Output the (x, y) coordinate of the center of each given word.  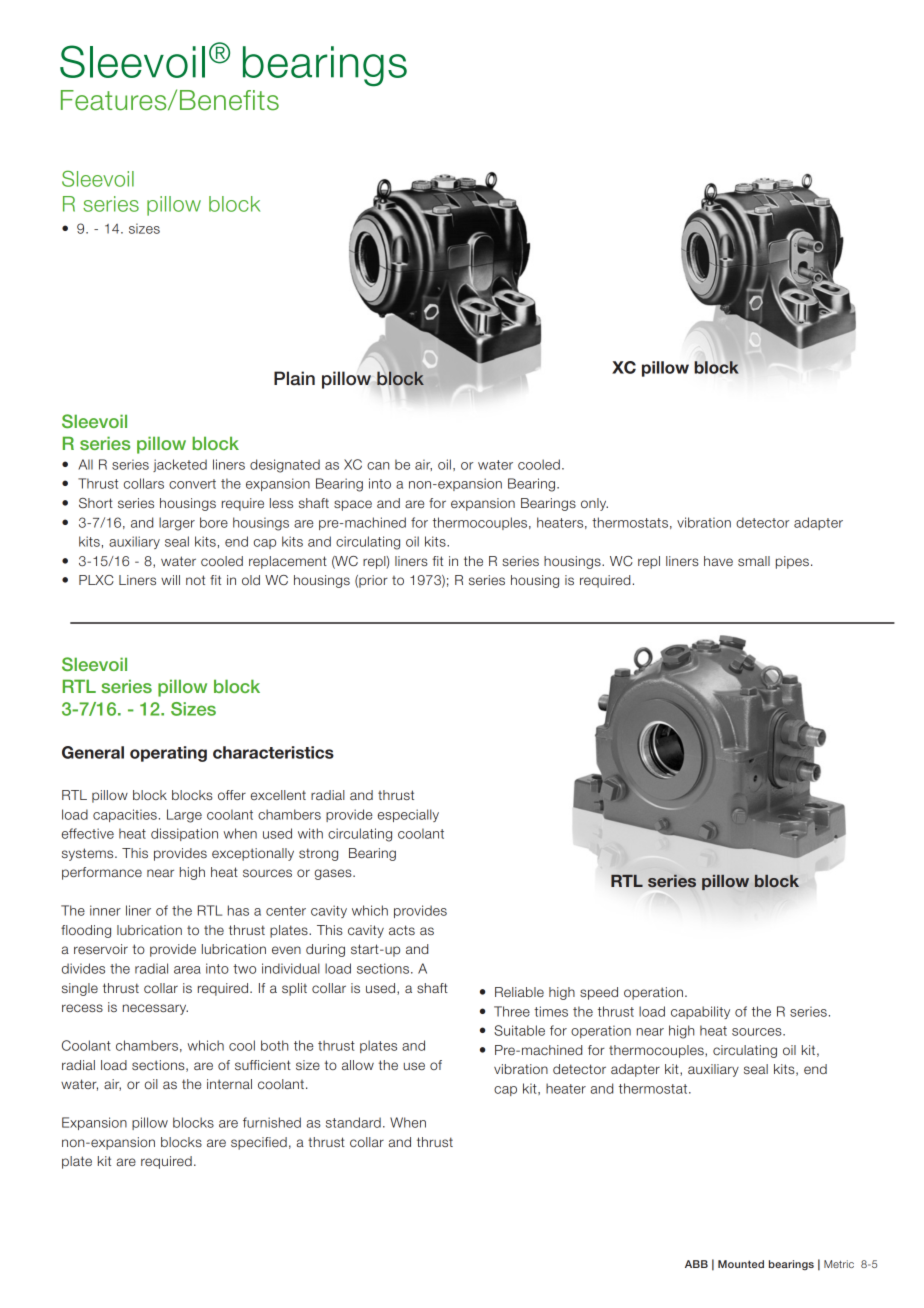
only (594, 504)
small (754, 561)
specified (259, 1143)
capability (700, 1012)
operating (168, 754)
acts (402, 930)
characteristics (273, 752)
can (378, 466)
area (187, 970)
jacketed (180, 465)
